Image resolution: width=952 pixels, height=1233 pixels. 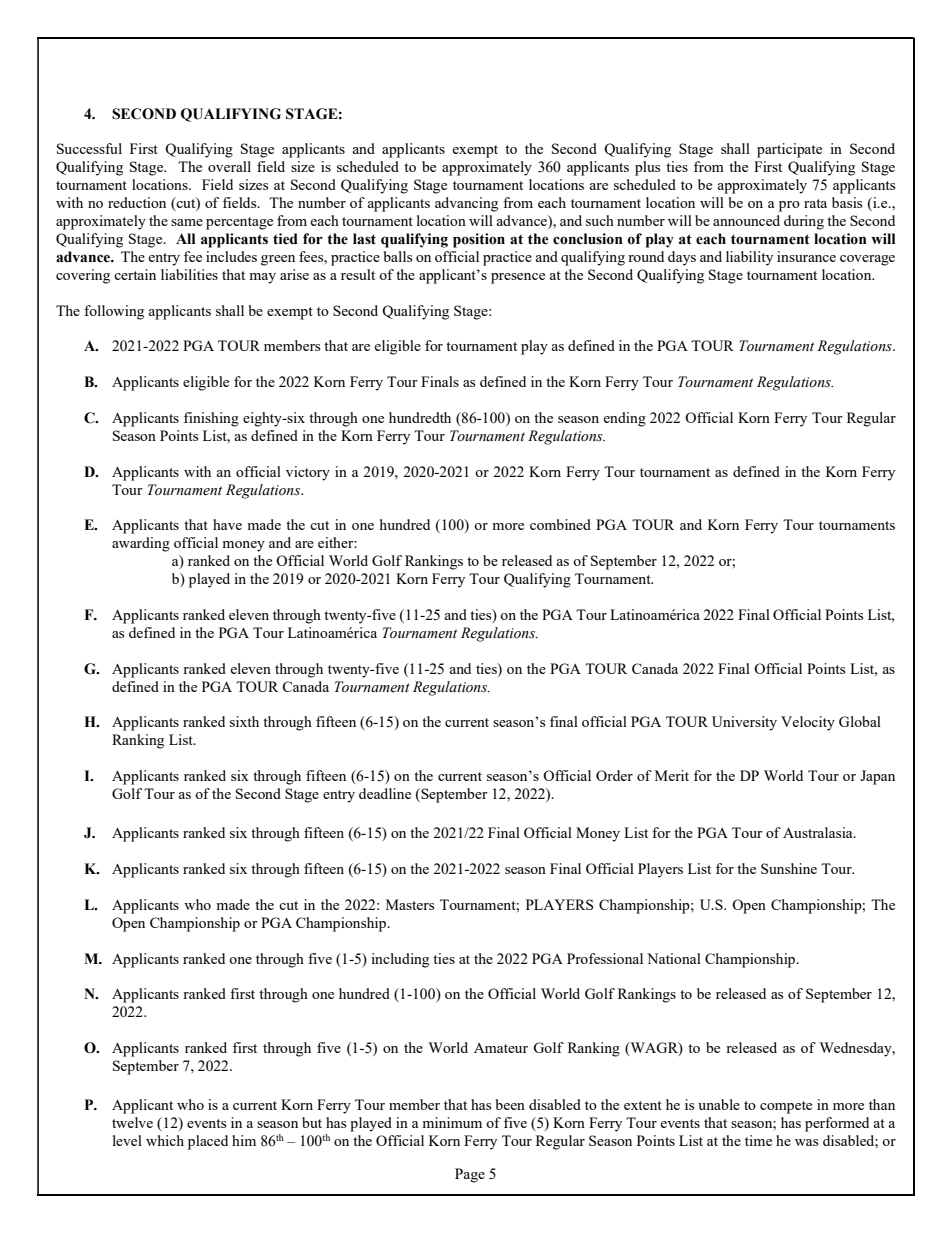 What do you see at coordinates (244, 721) in the screenshot?
I see `sixth` at bounding box center [244, 721].
